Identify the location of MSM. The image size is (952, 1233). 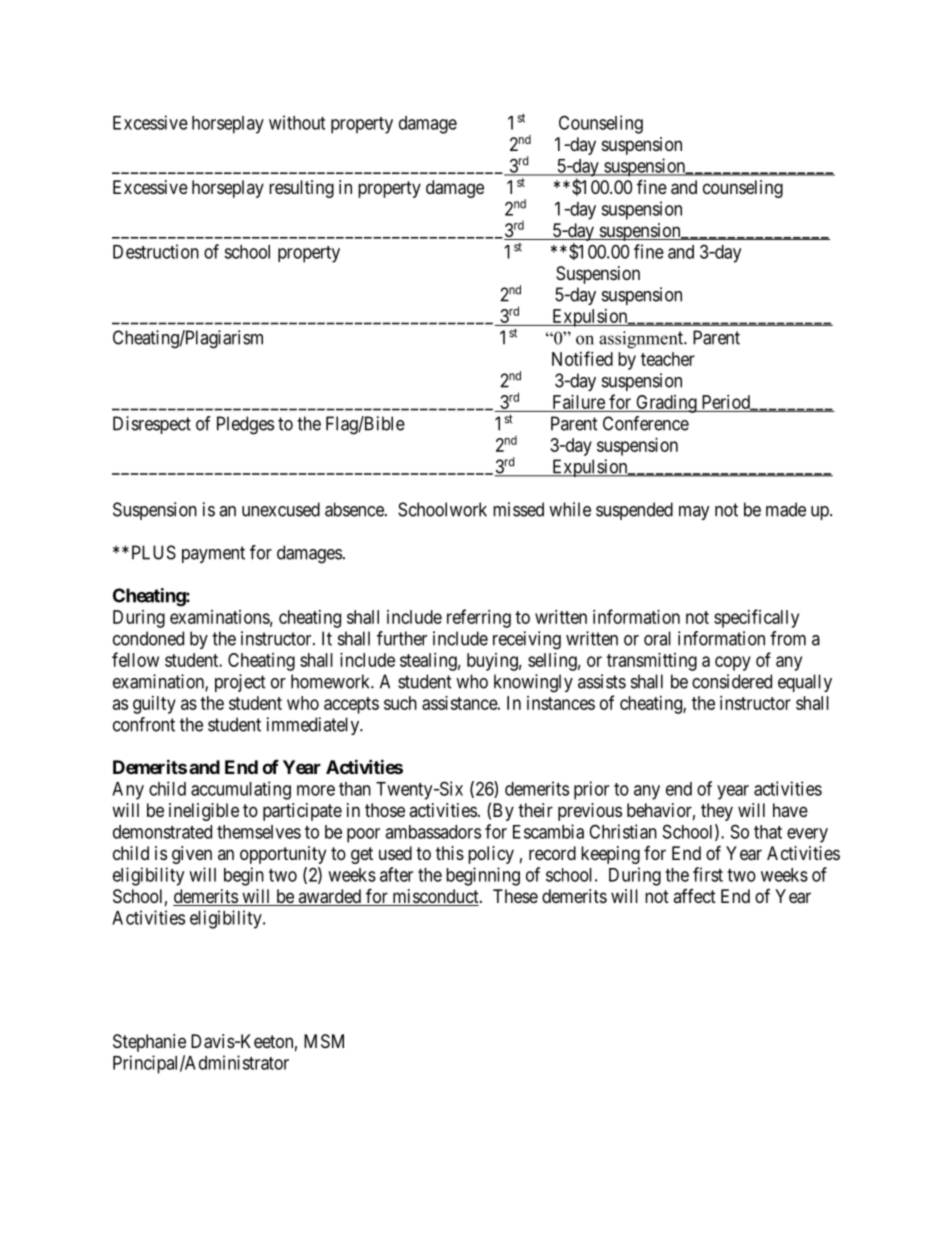
(324, 1041).
